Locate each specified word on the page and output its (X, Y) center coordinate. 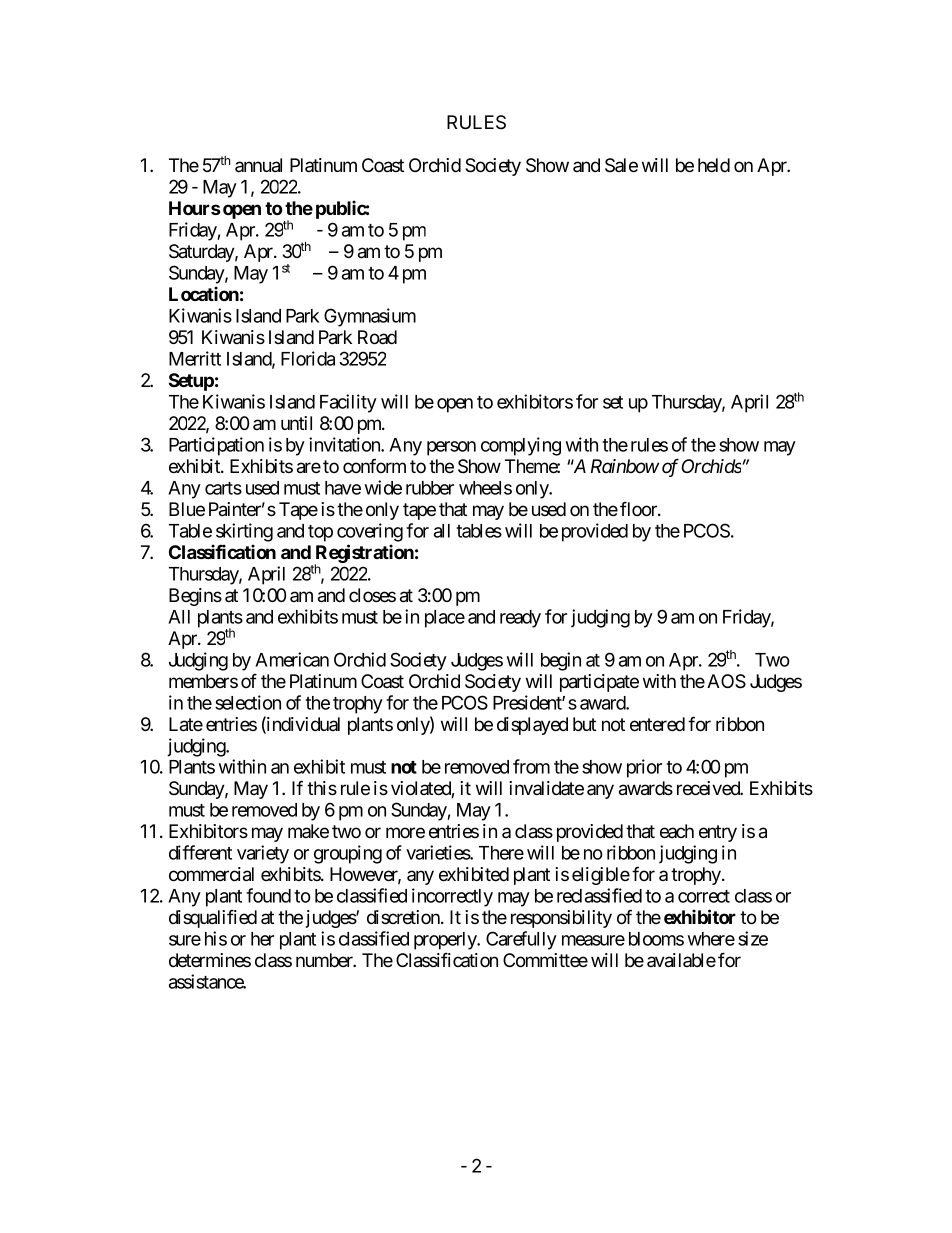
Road (377, 337)
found (268, 895)
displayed (532, 726)
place (445, 619)
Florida (308, 358)
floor (639, 509)
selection (248, 702)
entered (657, 724)
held (714, 165)
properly (446, 941)
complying (521, 446)
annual (258, 165)
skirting (244, 532)
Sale (621, 165)
